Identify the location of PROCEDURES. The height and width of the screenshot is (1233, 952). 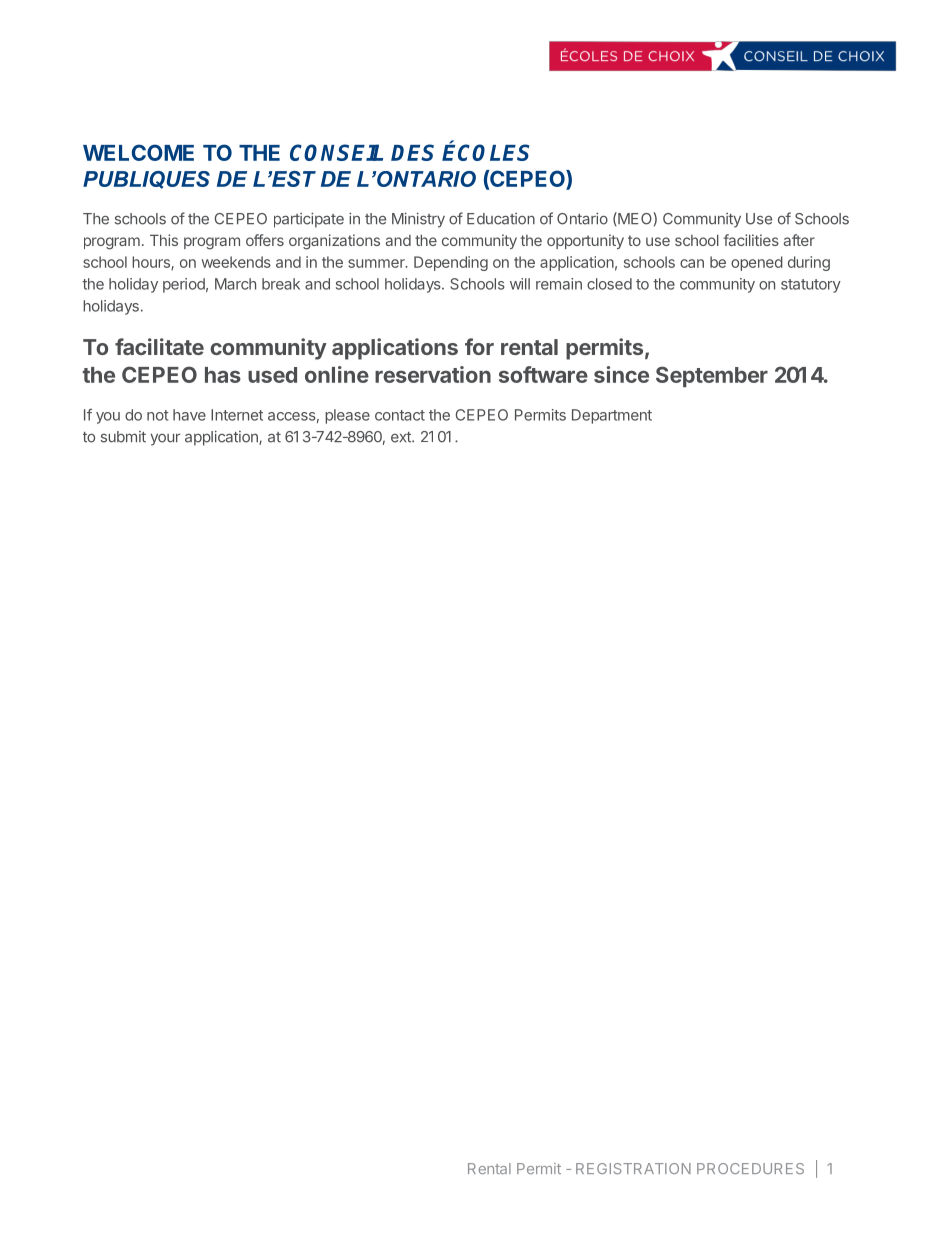
(750, 1168).
